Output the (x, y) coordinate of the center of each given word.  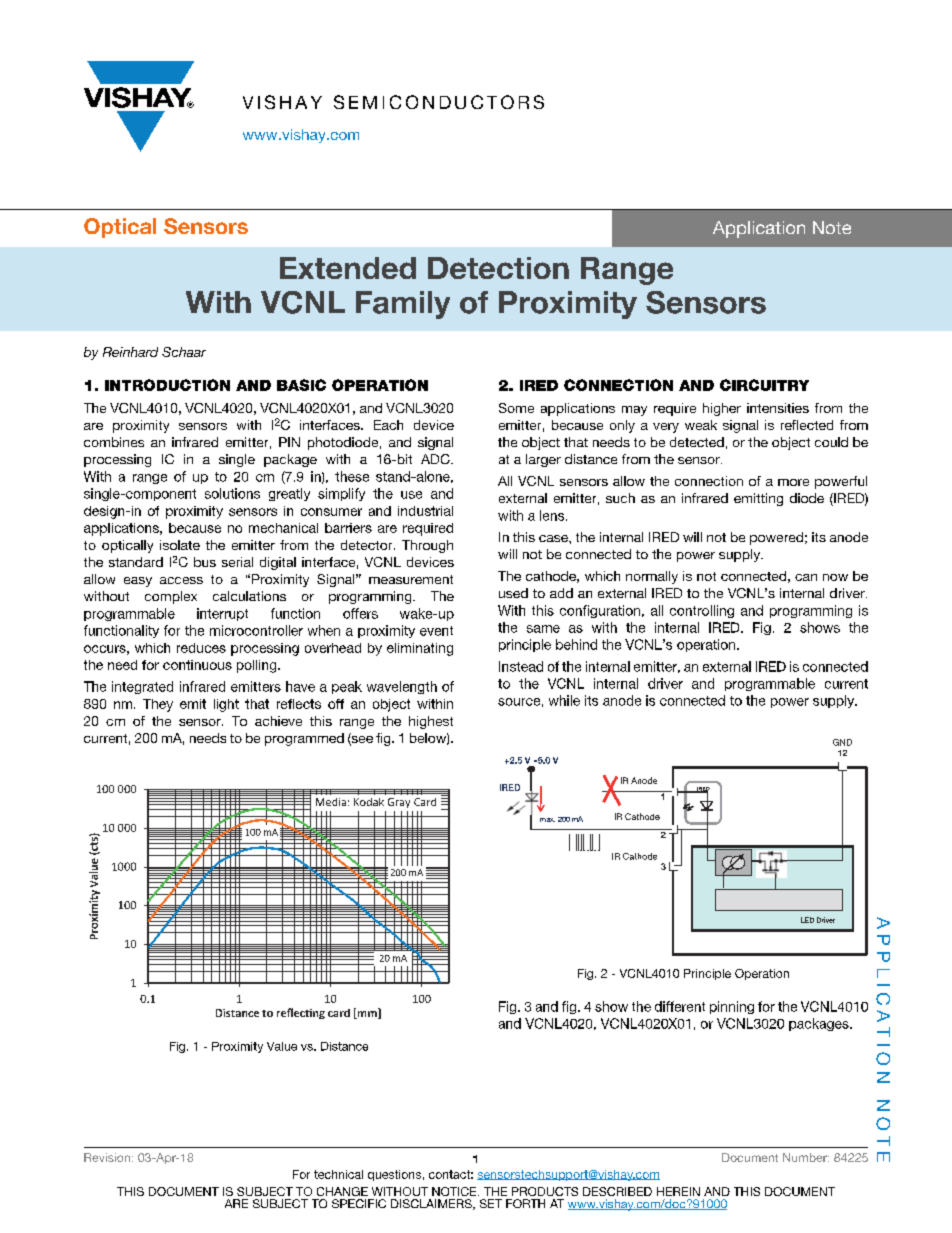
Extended (348, 268)
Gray (399, 803)
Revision (107, 1157)
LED (807, 920)
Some (516, 408)
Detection (498, 268)
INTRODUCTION (167, 385)
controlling (702, 611)
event (436, 631)
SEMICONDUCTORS (439, 102)
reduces (201, 648)
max (547, 820)
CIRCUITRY (764, 385)
